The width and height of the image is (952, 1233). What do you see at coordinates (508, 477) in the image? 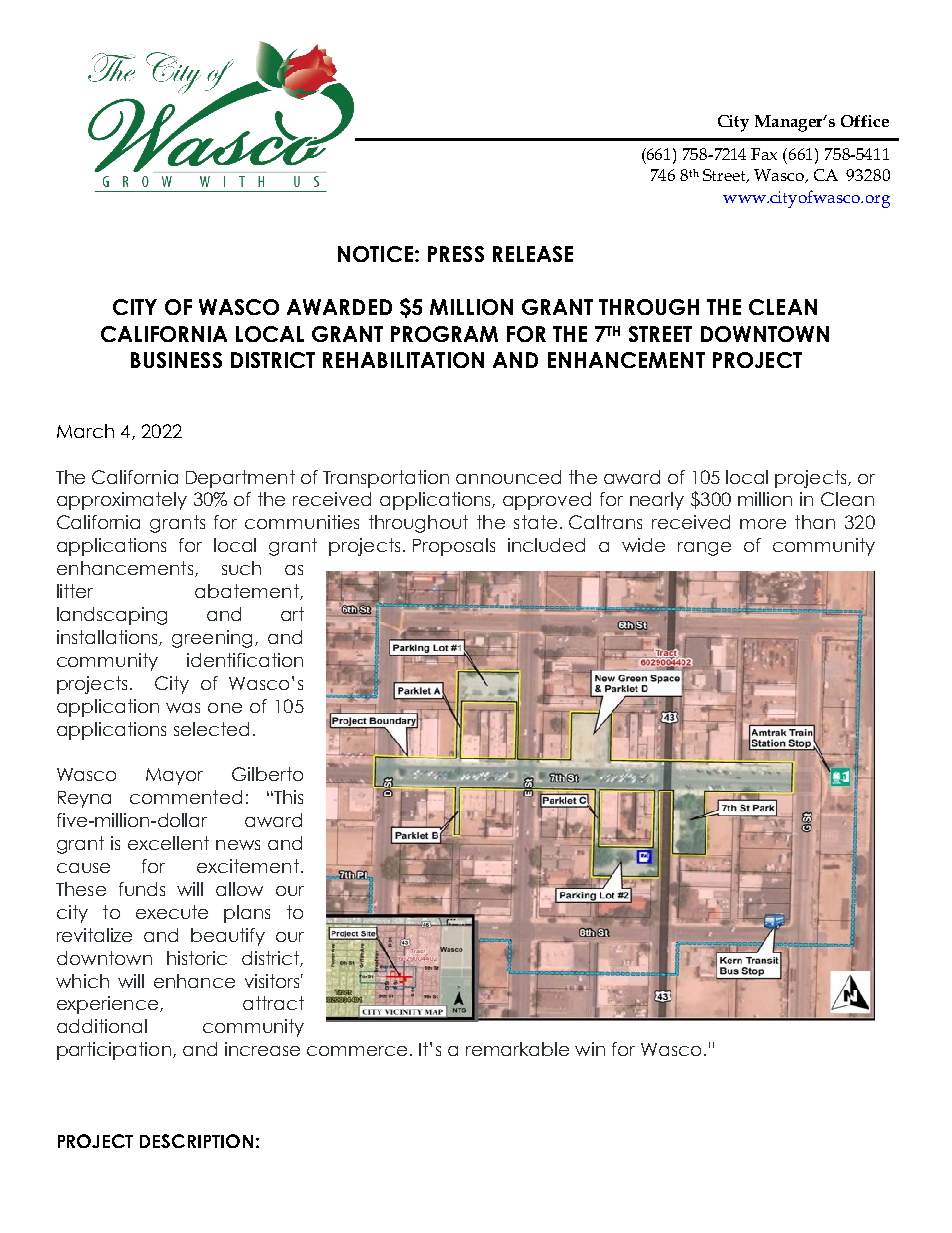
I see `announced` at bounding box center [508, 477].
